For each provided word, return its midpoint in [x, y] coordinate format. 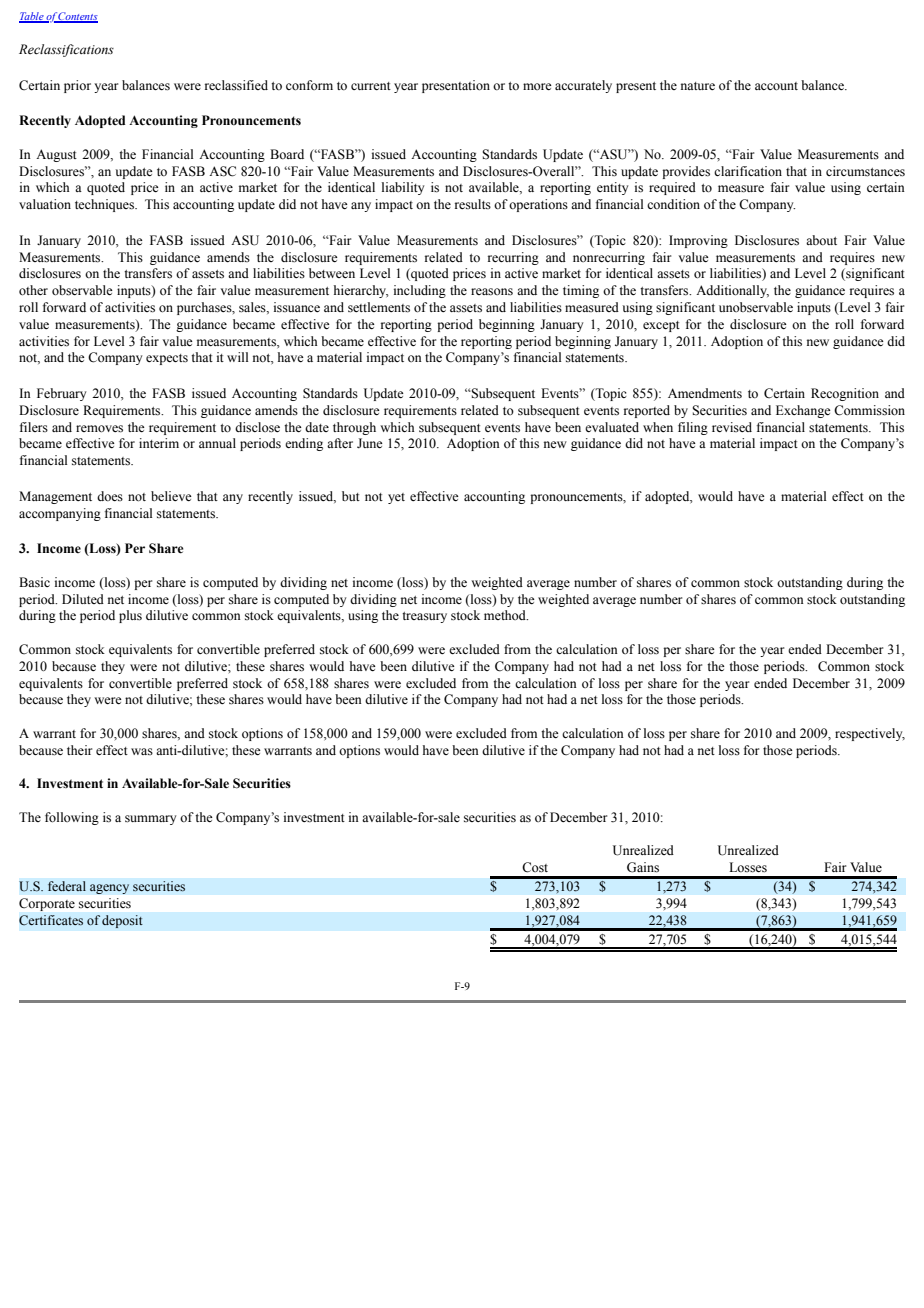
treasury [424, 617]
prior [77, 86]
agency [109, 889]
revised [732, 427]
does [110, 496]
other [33, 290]
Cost [535, 867]
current [371, 86]
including [420, 291]
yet [396, 498]
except [661, 326]
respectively [870, 734]
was [142, 751]
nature [698, 86]
